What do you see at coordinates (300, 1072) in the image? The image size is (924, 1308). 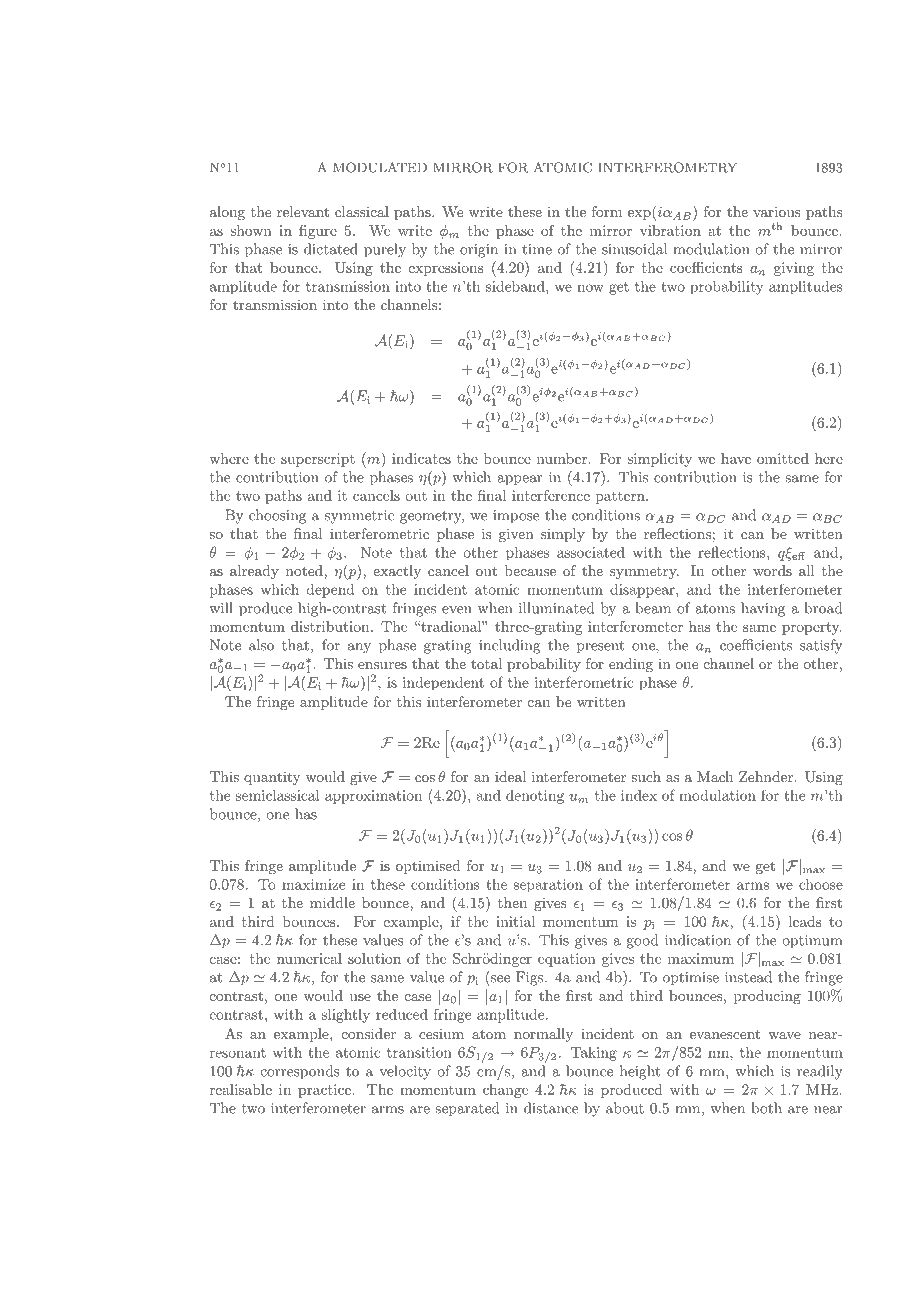 I see `corresponds` at bounding box center [300, 1072].
